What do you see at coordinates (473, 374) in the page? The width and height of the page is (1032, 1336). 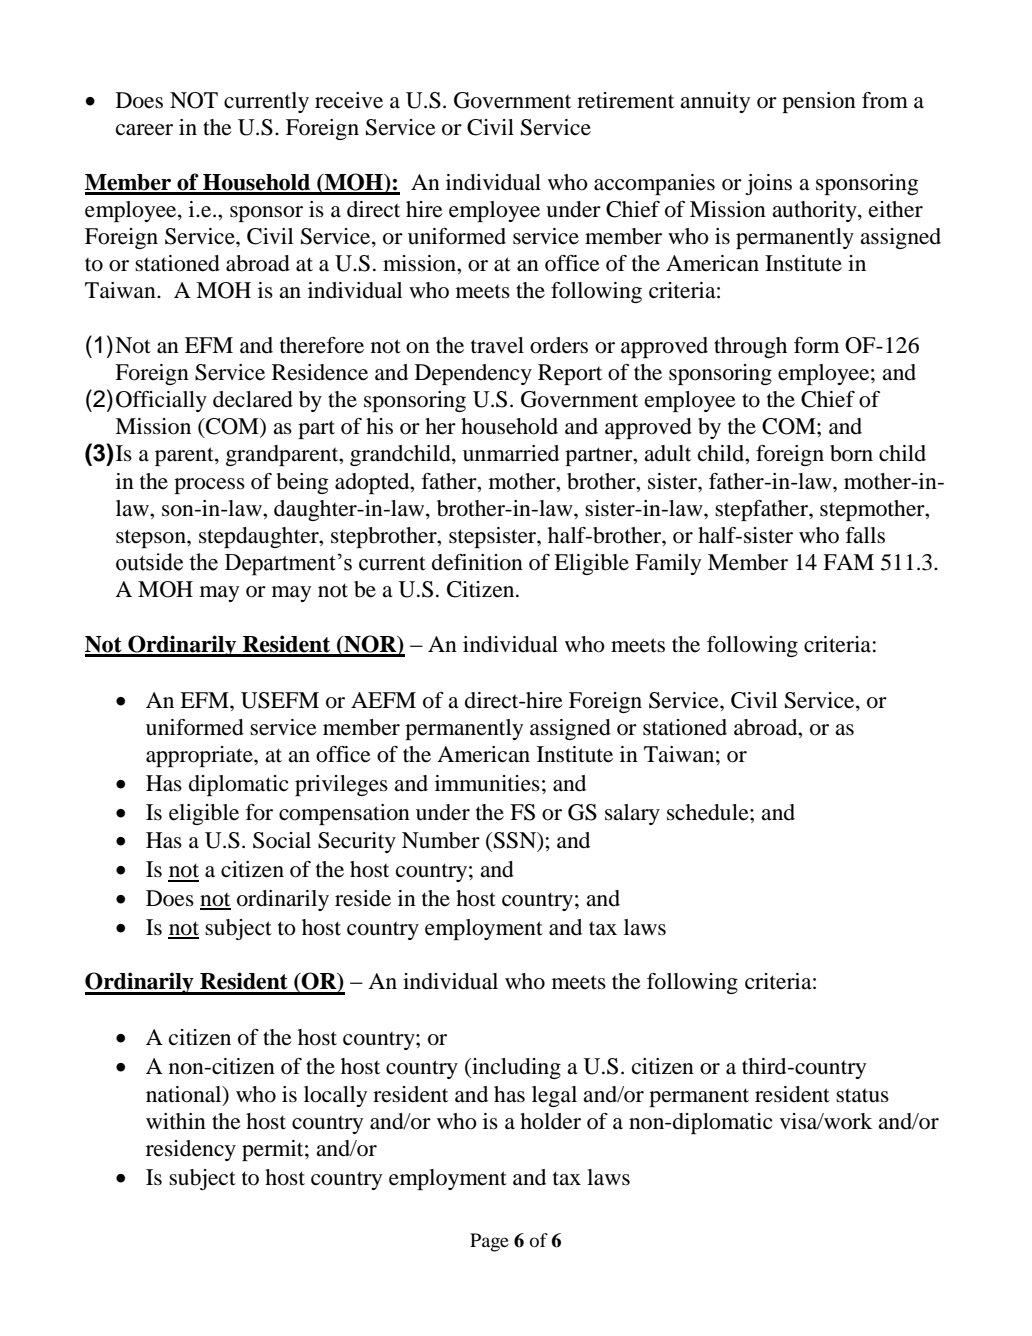 I see `Dependency` at bounding box center [473, 374].
